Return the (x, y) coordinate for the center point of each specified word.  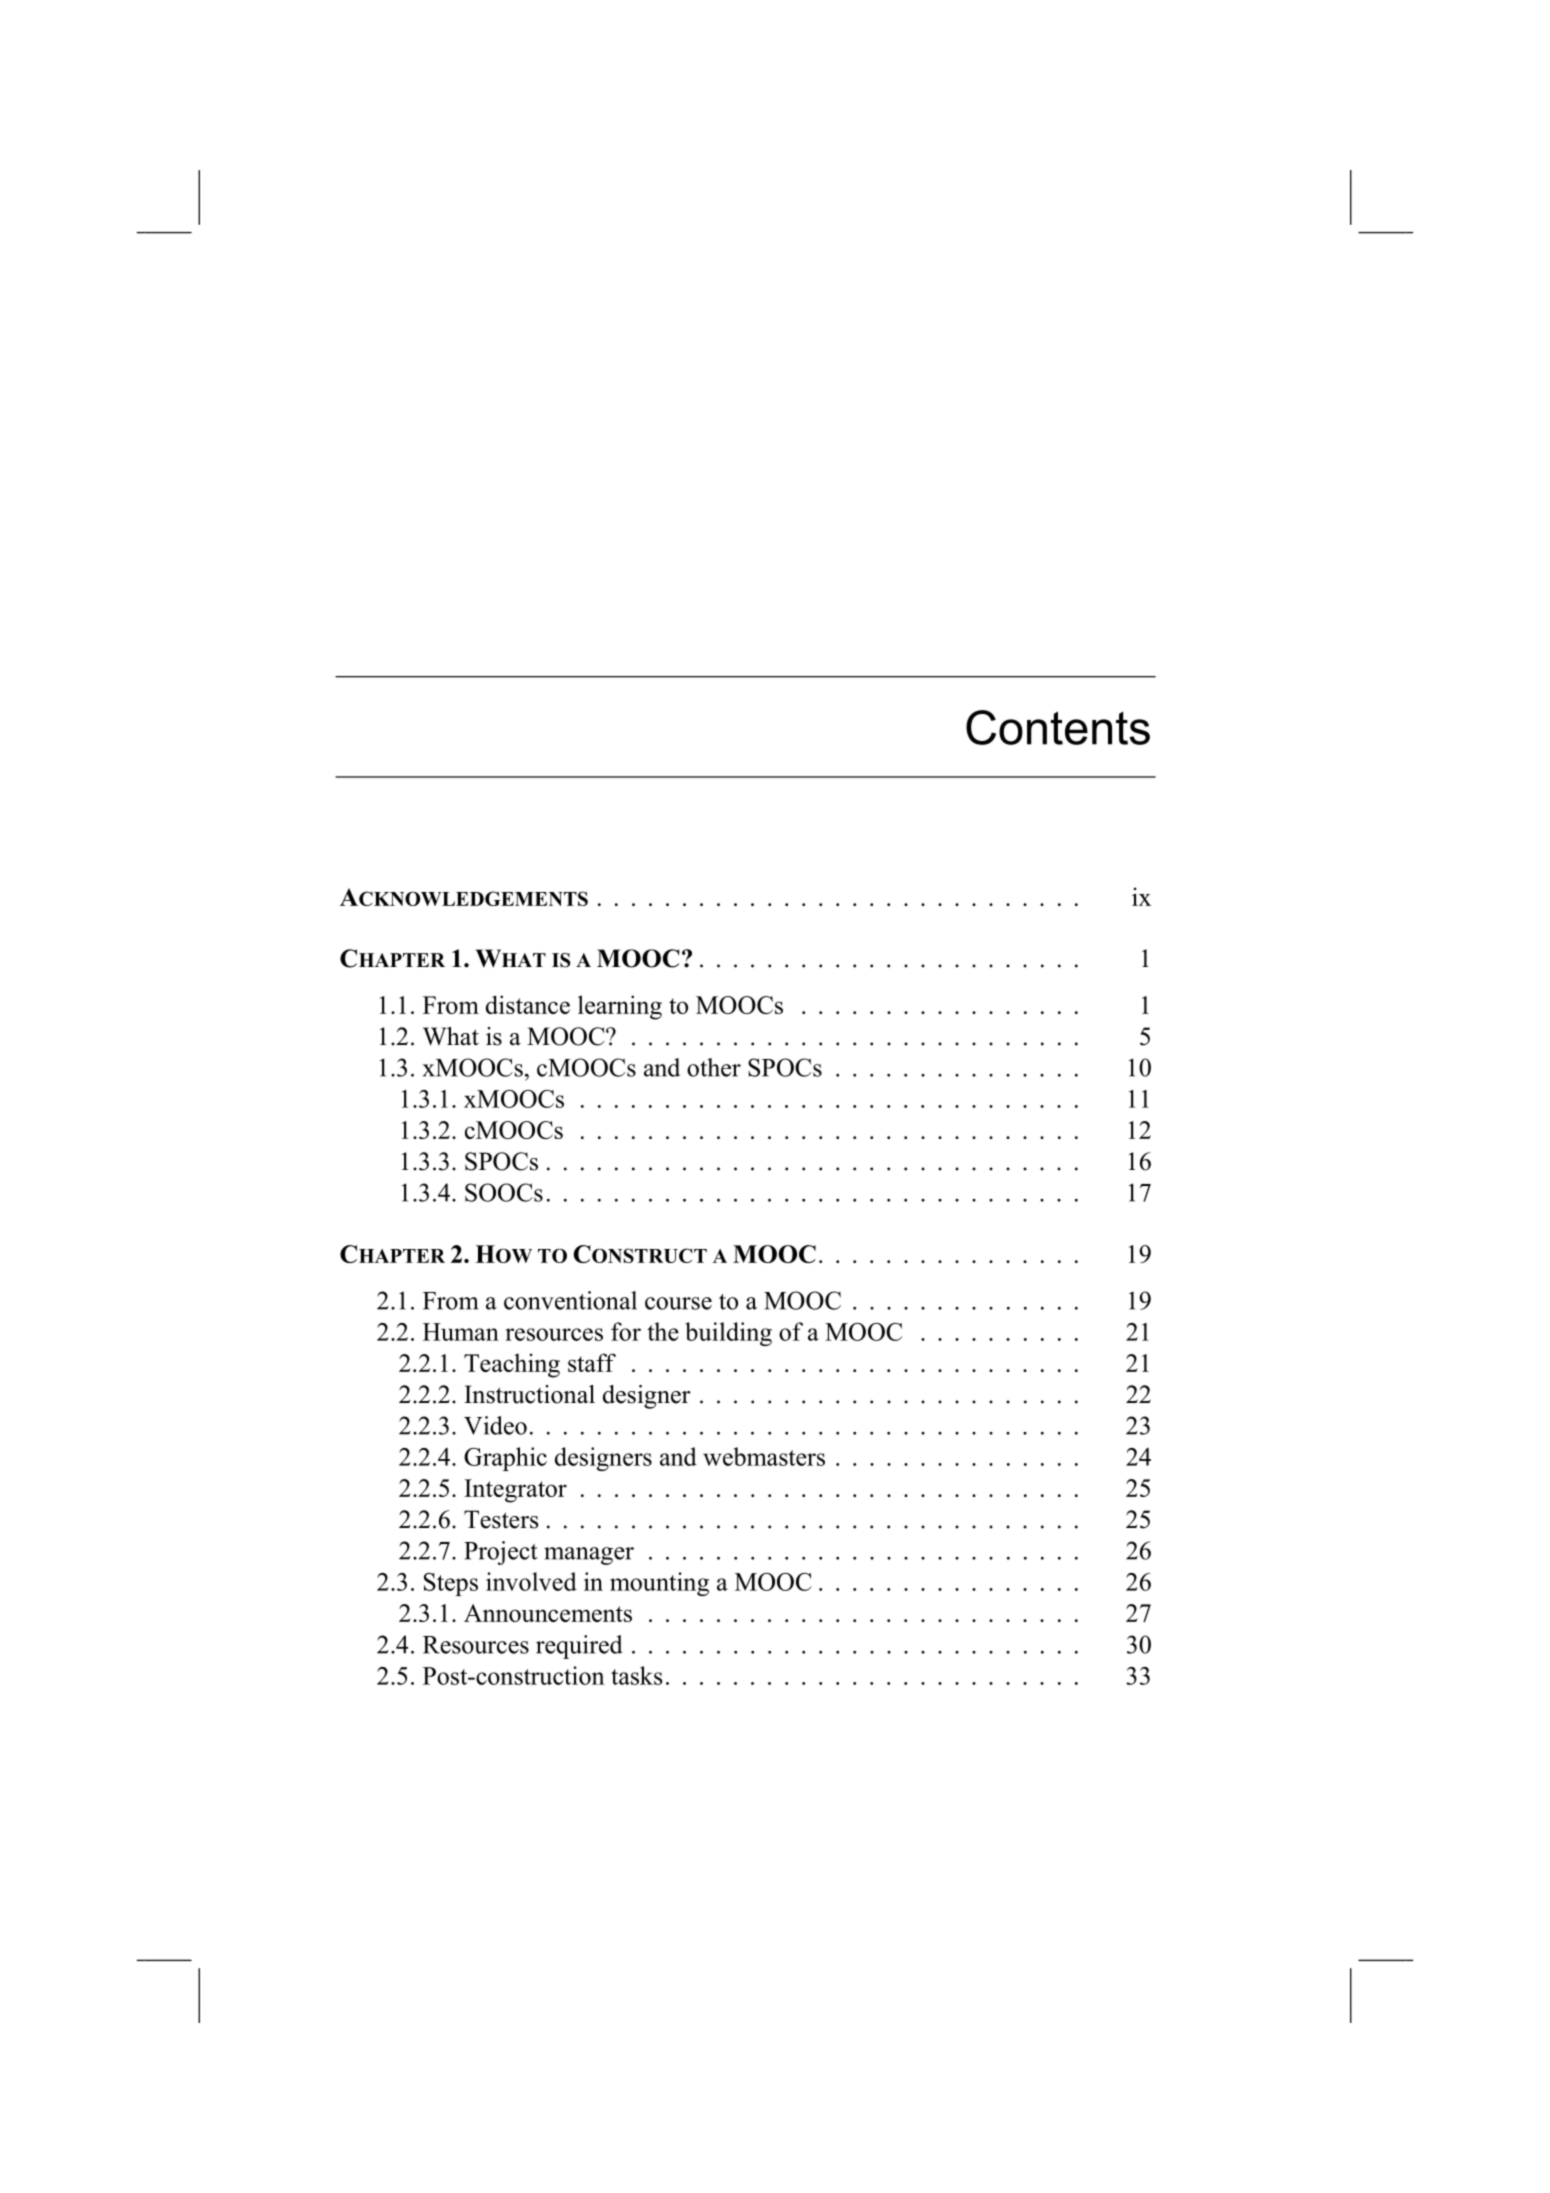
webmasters (764, 1456)
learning (620, 1007)
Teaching (512, 1365)
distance (528, 1004)
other (714, 1067)
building (728, 1334)
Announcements (548, 1613)
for (626, 1331)
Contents (1058, 727)
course (678, 1303)
